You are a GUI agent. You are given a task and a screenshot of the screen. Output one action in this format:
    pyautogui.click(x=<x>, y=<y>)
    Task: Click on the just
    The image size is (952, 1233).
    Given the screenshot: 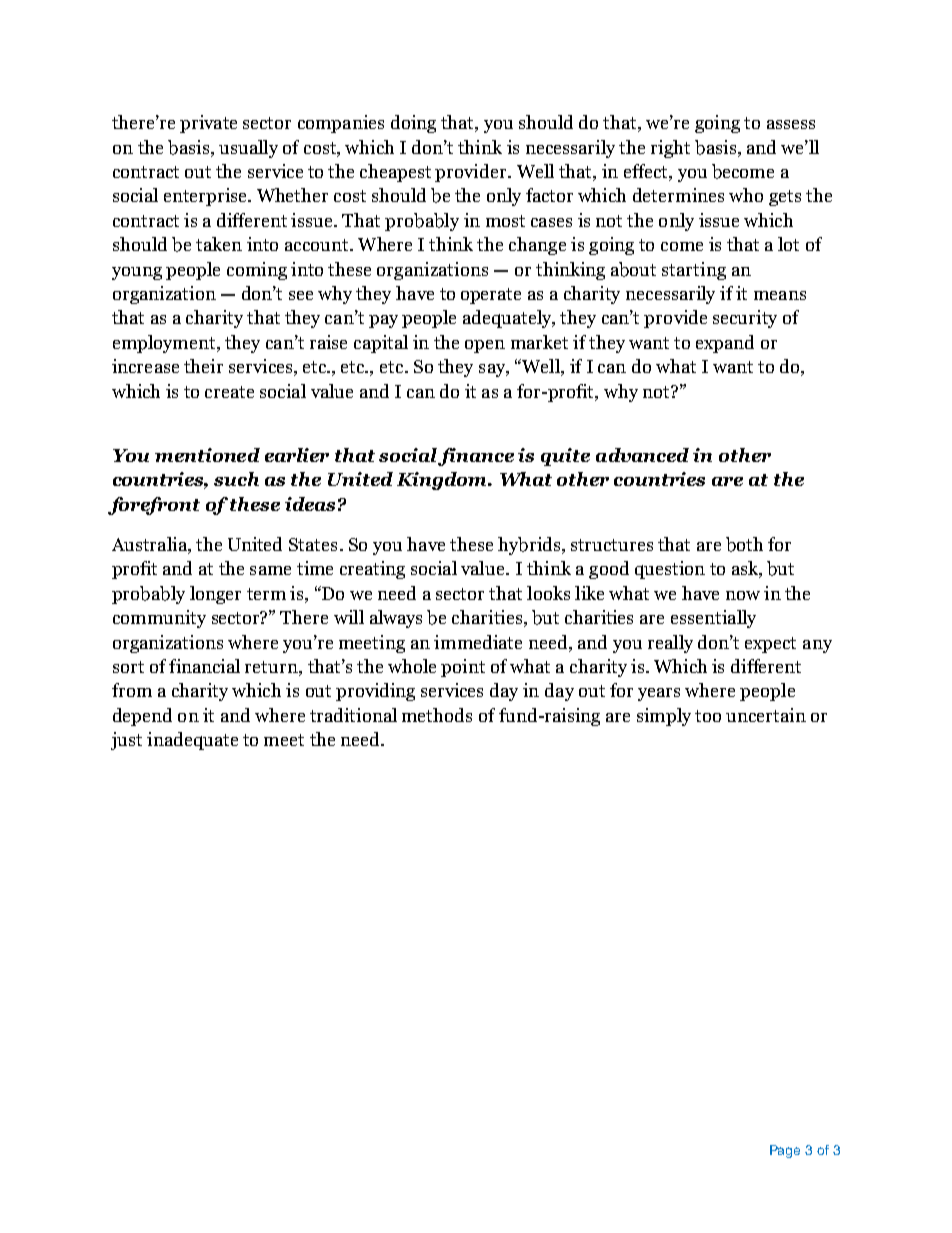 What is the action you would take?
    pyautogui.click(x=126, y=741)
